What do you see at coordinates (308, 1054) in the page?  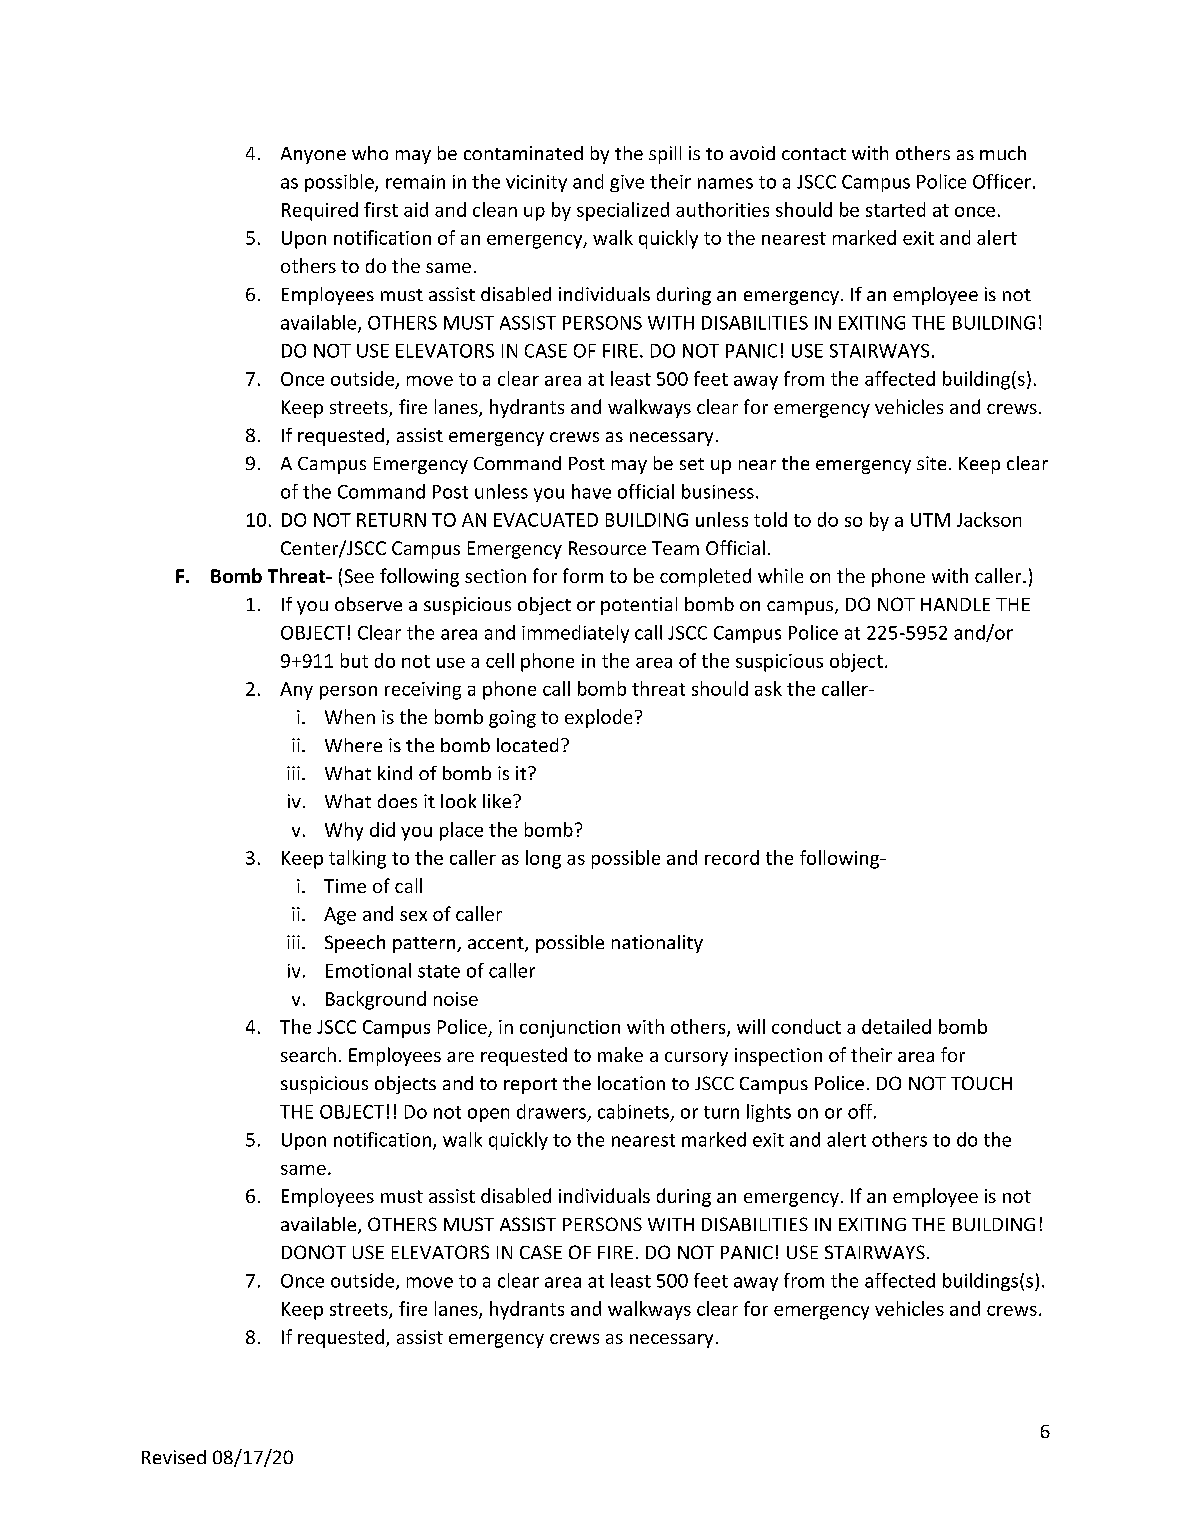 I see `search` at bounding box center [308, 1054].
